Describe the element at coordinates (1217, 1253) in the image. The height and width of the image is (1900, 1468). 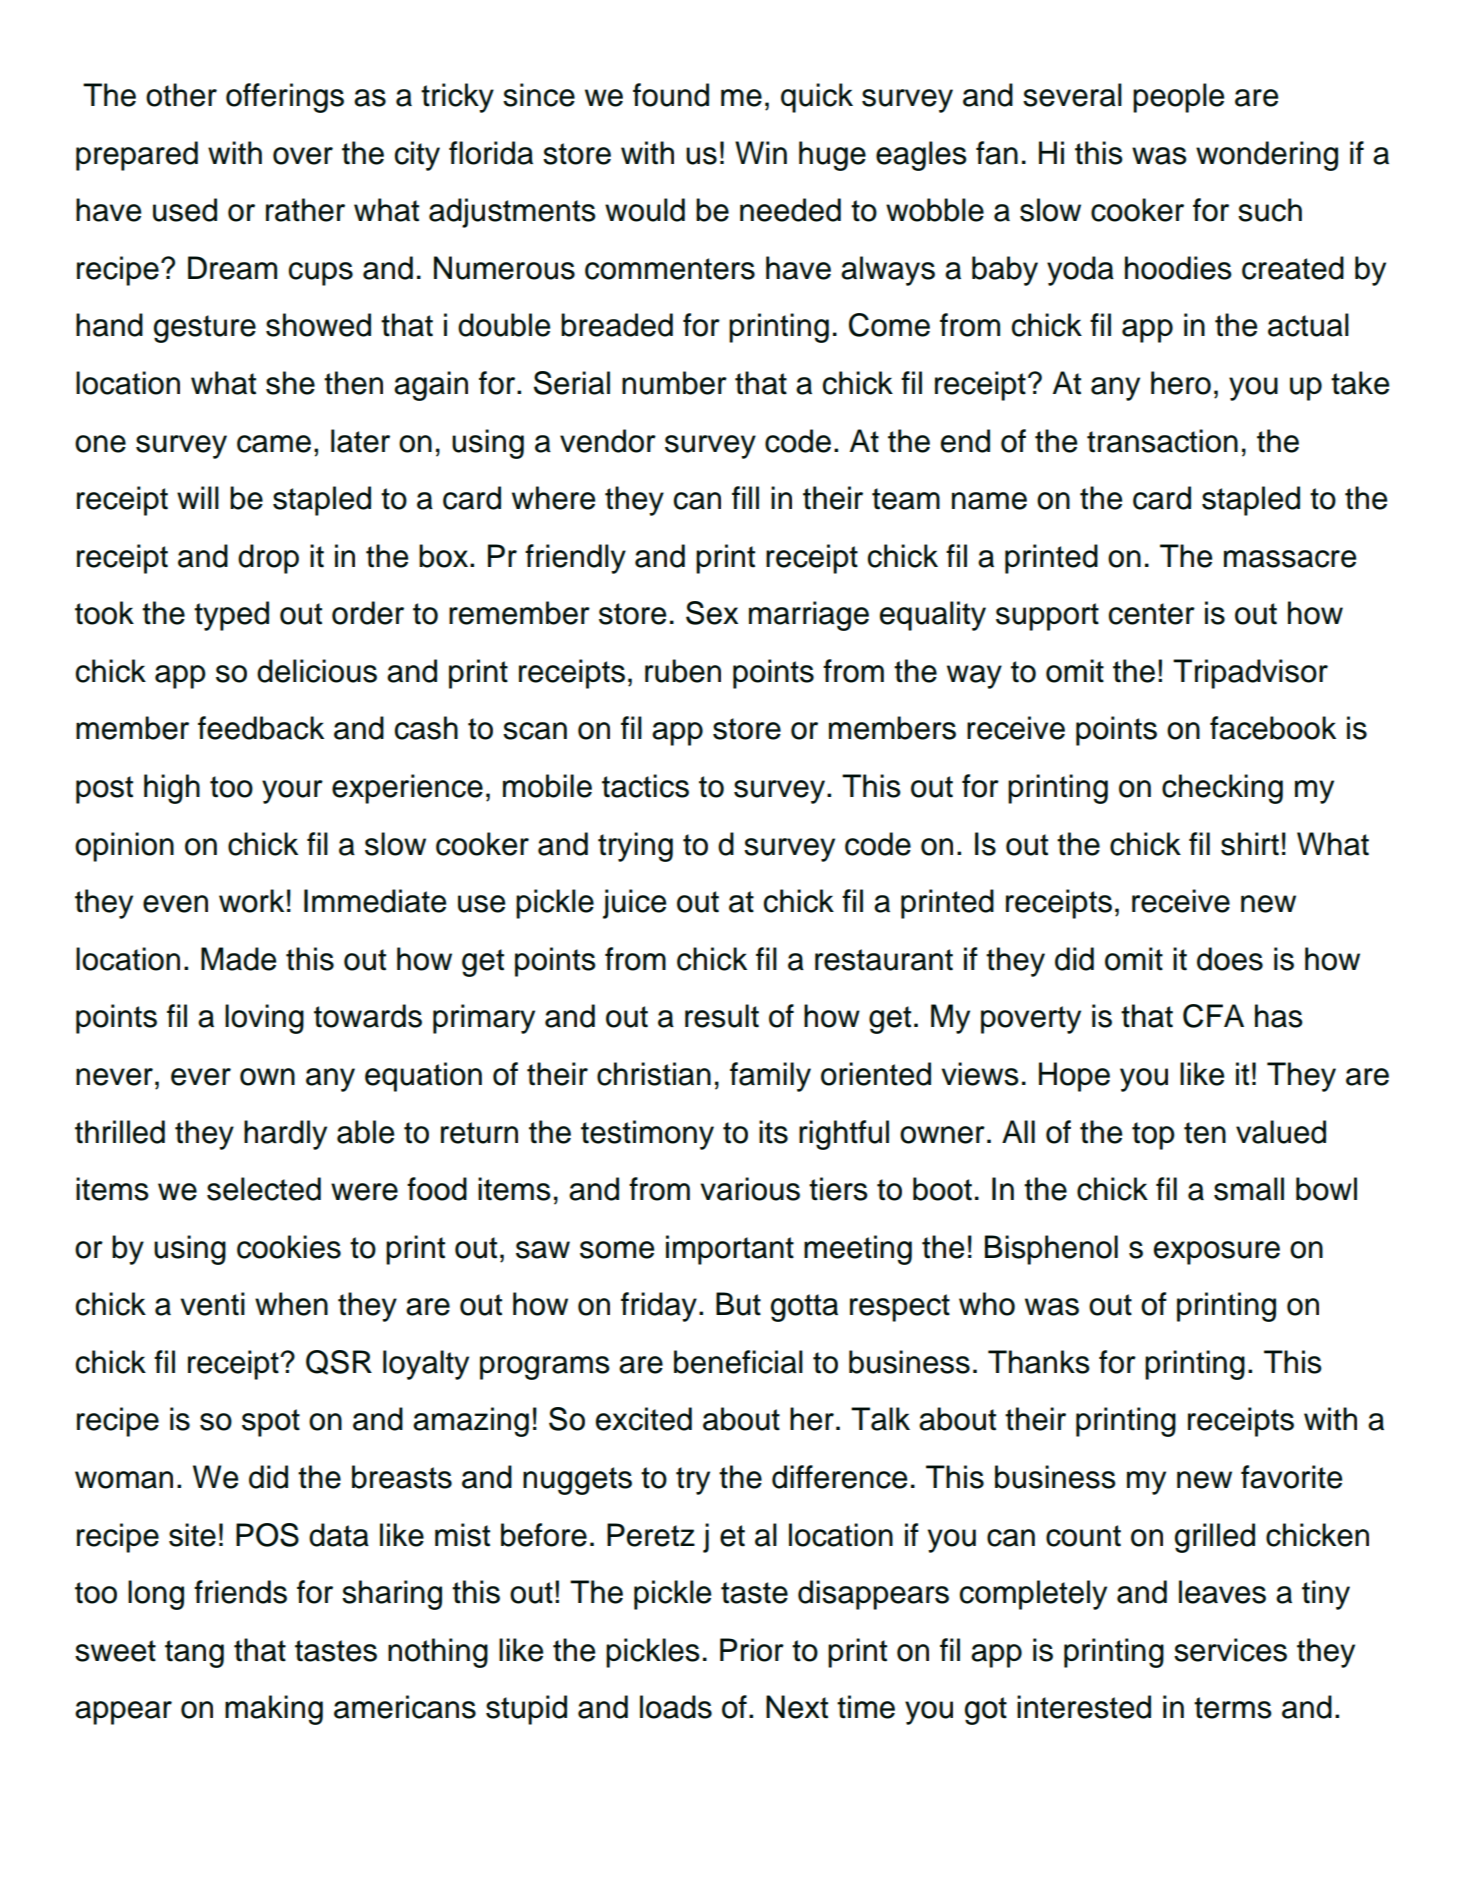
I see `exposure` at that location.
